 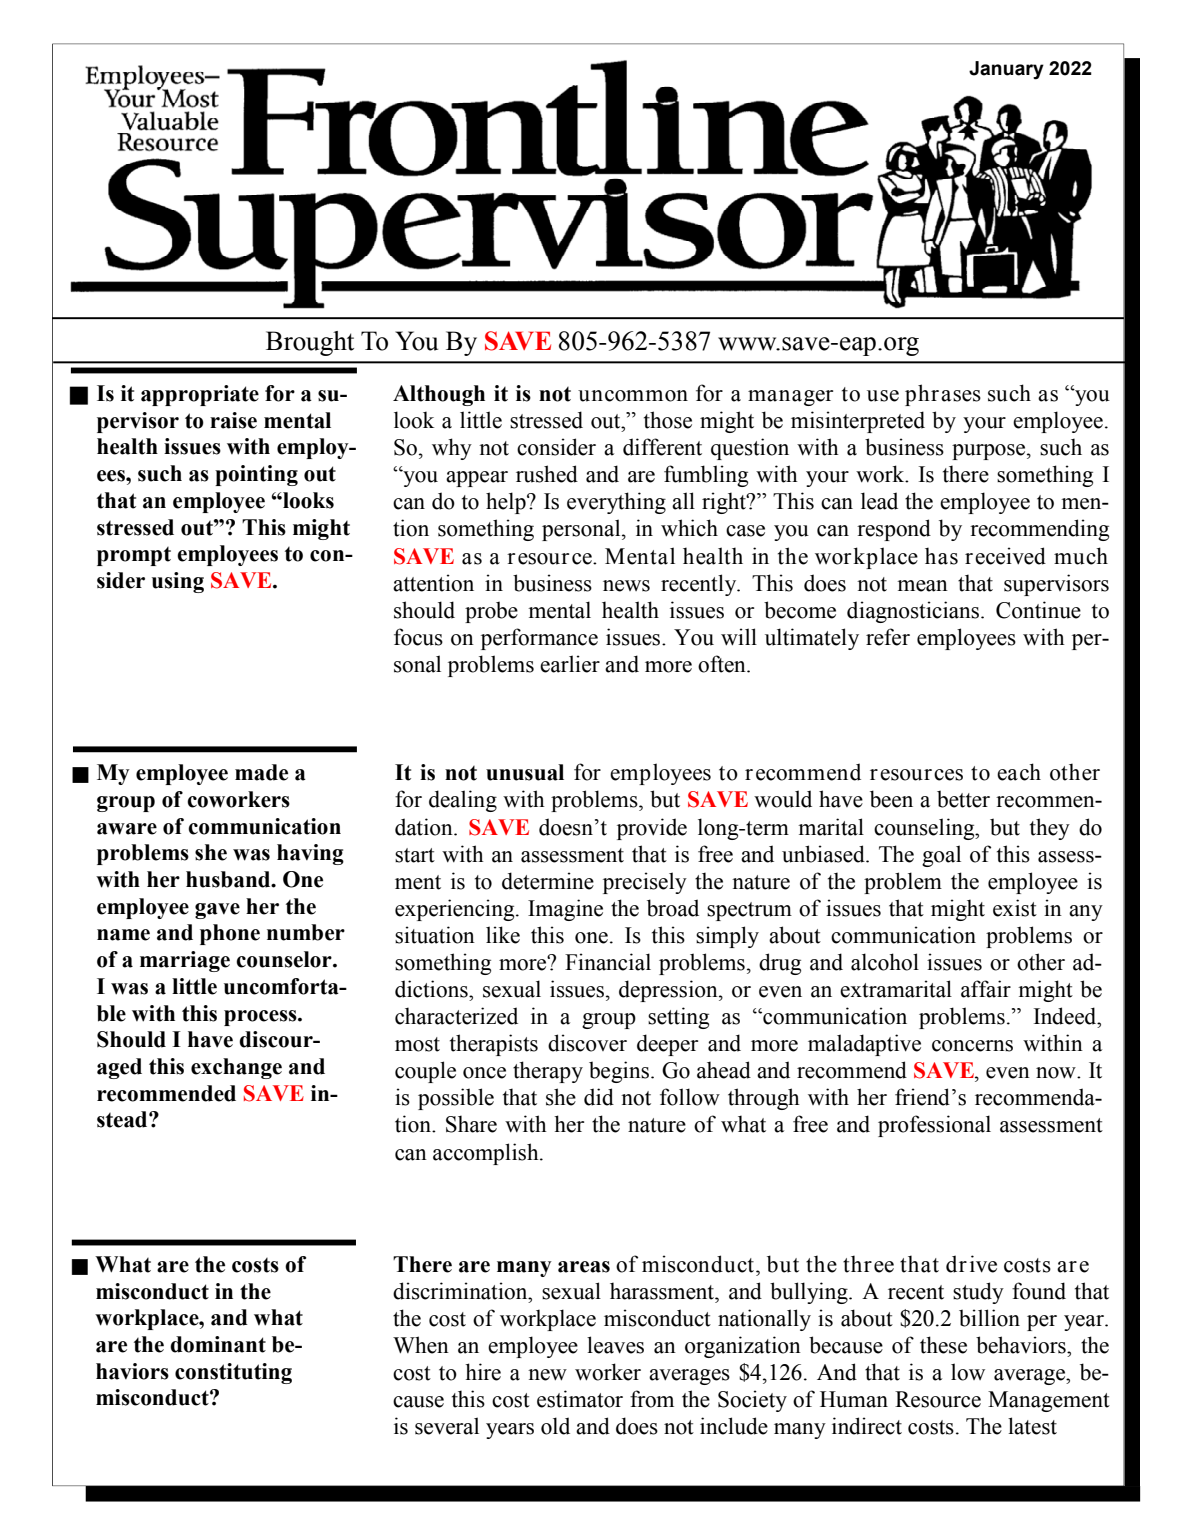 What do you see at coordinates (1006, 70) in the screenshot?
I see `January` at bounding box center [1006, 70].
